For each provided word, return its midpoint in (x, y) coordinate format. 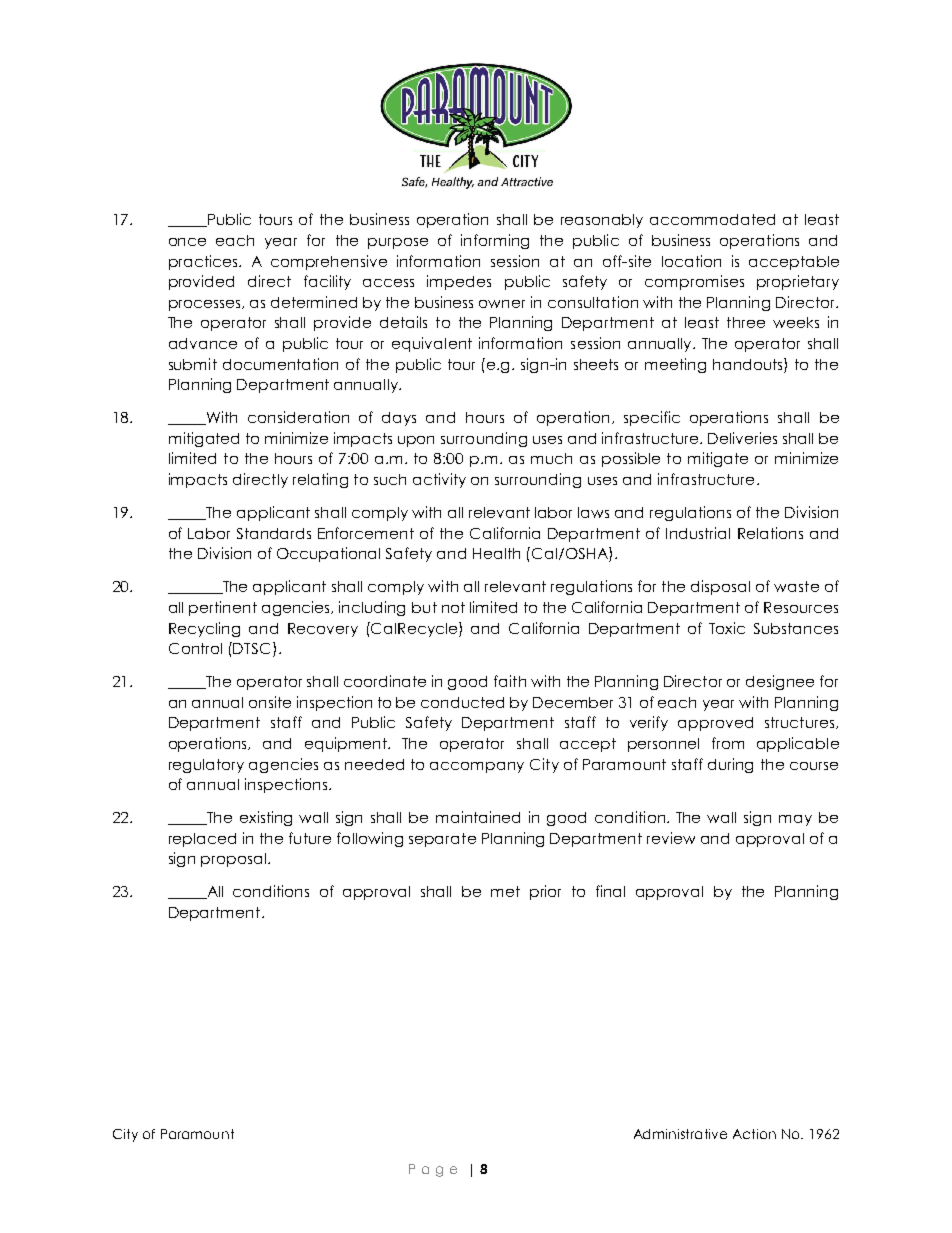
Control (195, 648)
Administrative (680, 1134)
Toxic (727, 628)
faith (510, 681)
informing (495, 241)
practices (204, 262)
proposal (235, 860)
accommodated (712, 219)
